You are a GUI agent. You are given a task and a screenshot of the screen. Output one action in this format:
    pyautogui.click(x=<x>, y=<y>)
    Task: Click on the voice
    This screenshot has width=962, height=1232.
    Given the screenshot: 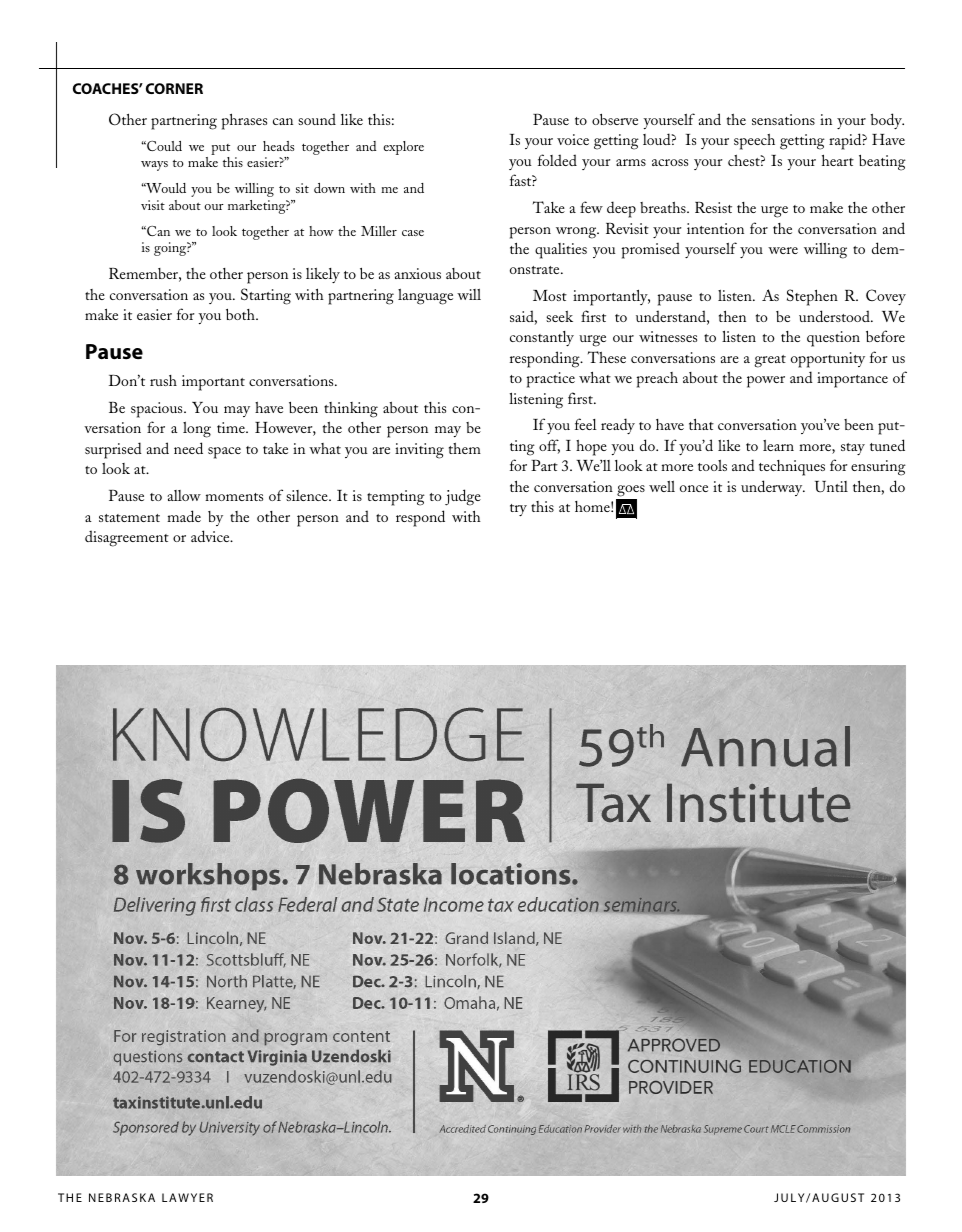 What is the action you would take?
    pyautogui.click(x=573, y=139)
